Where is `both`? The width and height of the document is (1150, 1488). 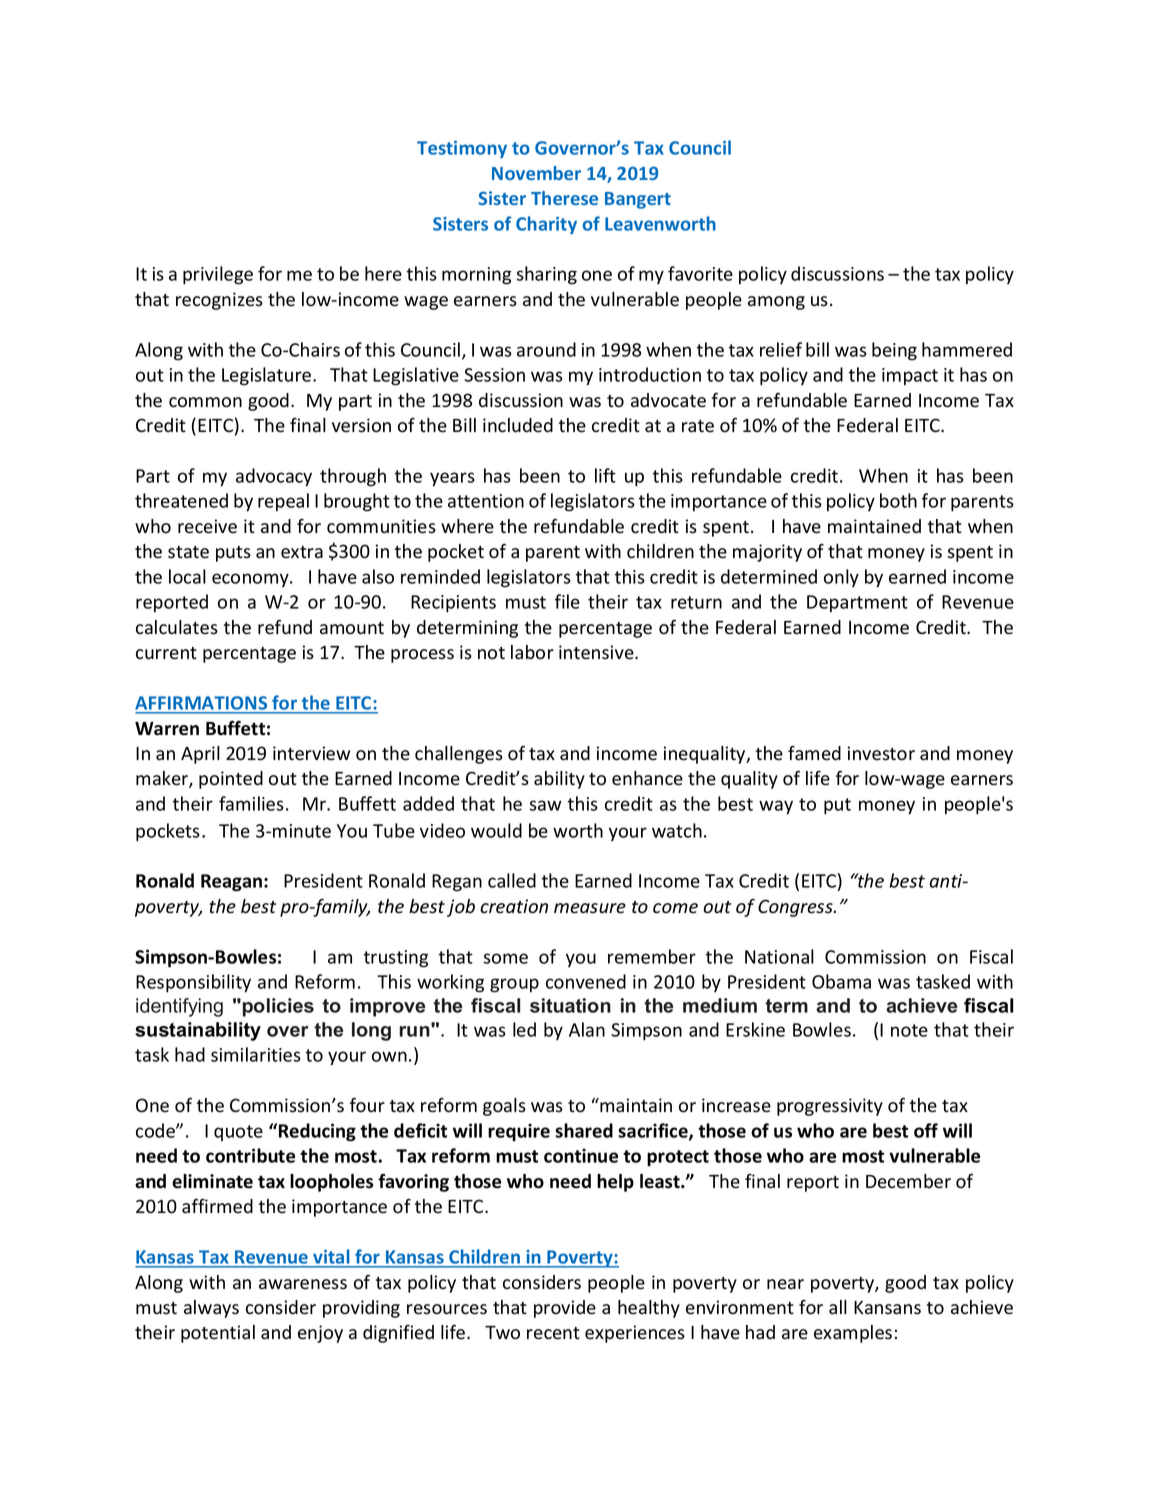
both is located at coordinates (898, 500).
